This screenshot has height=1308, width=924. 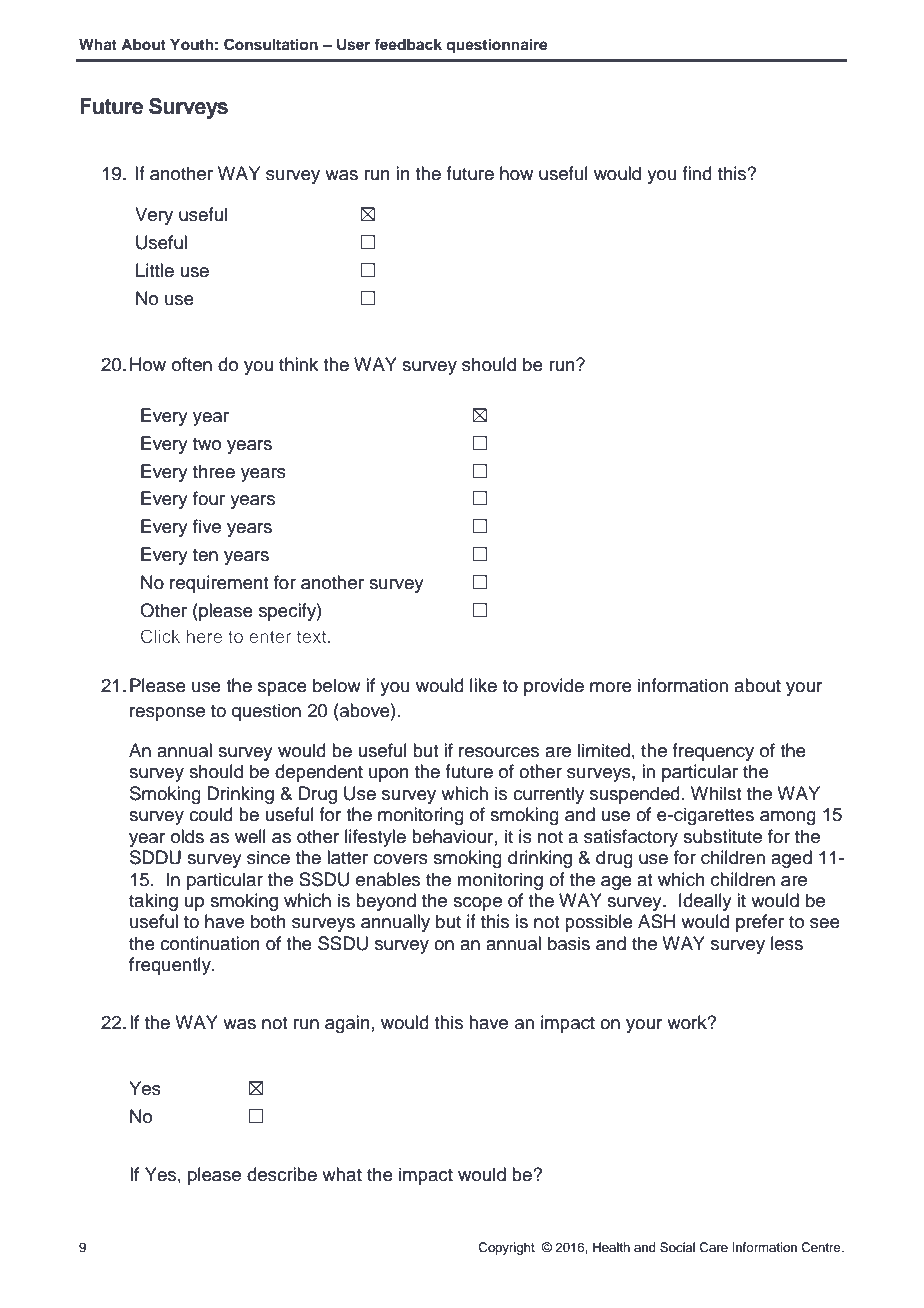 What do you see at coordinates (271, 44) in the screenshot?
I see `Consultation` at bounding box center [271, 44].
